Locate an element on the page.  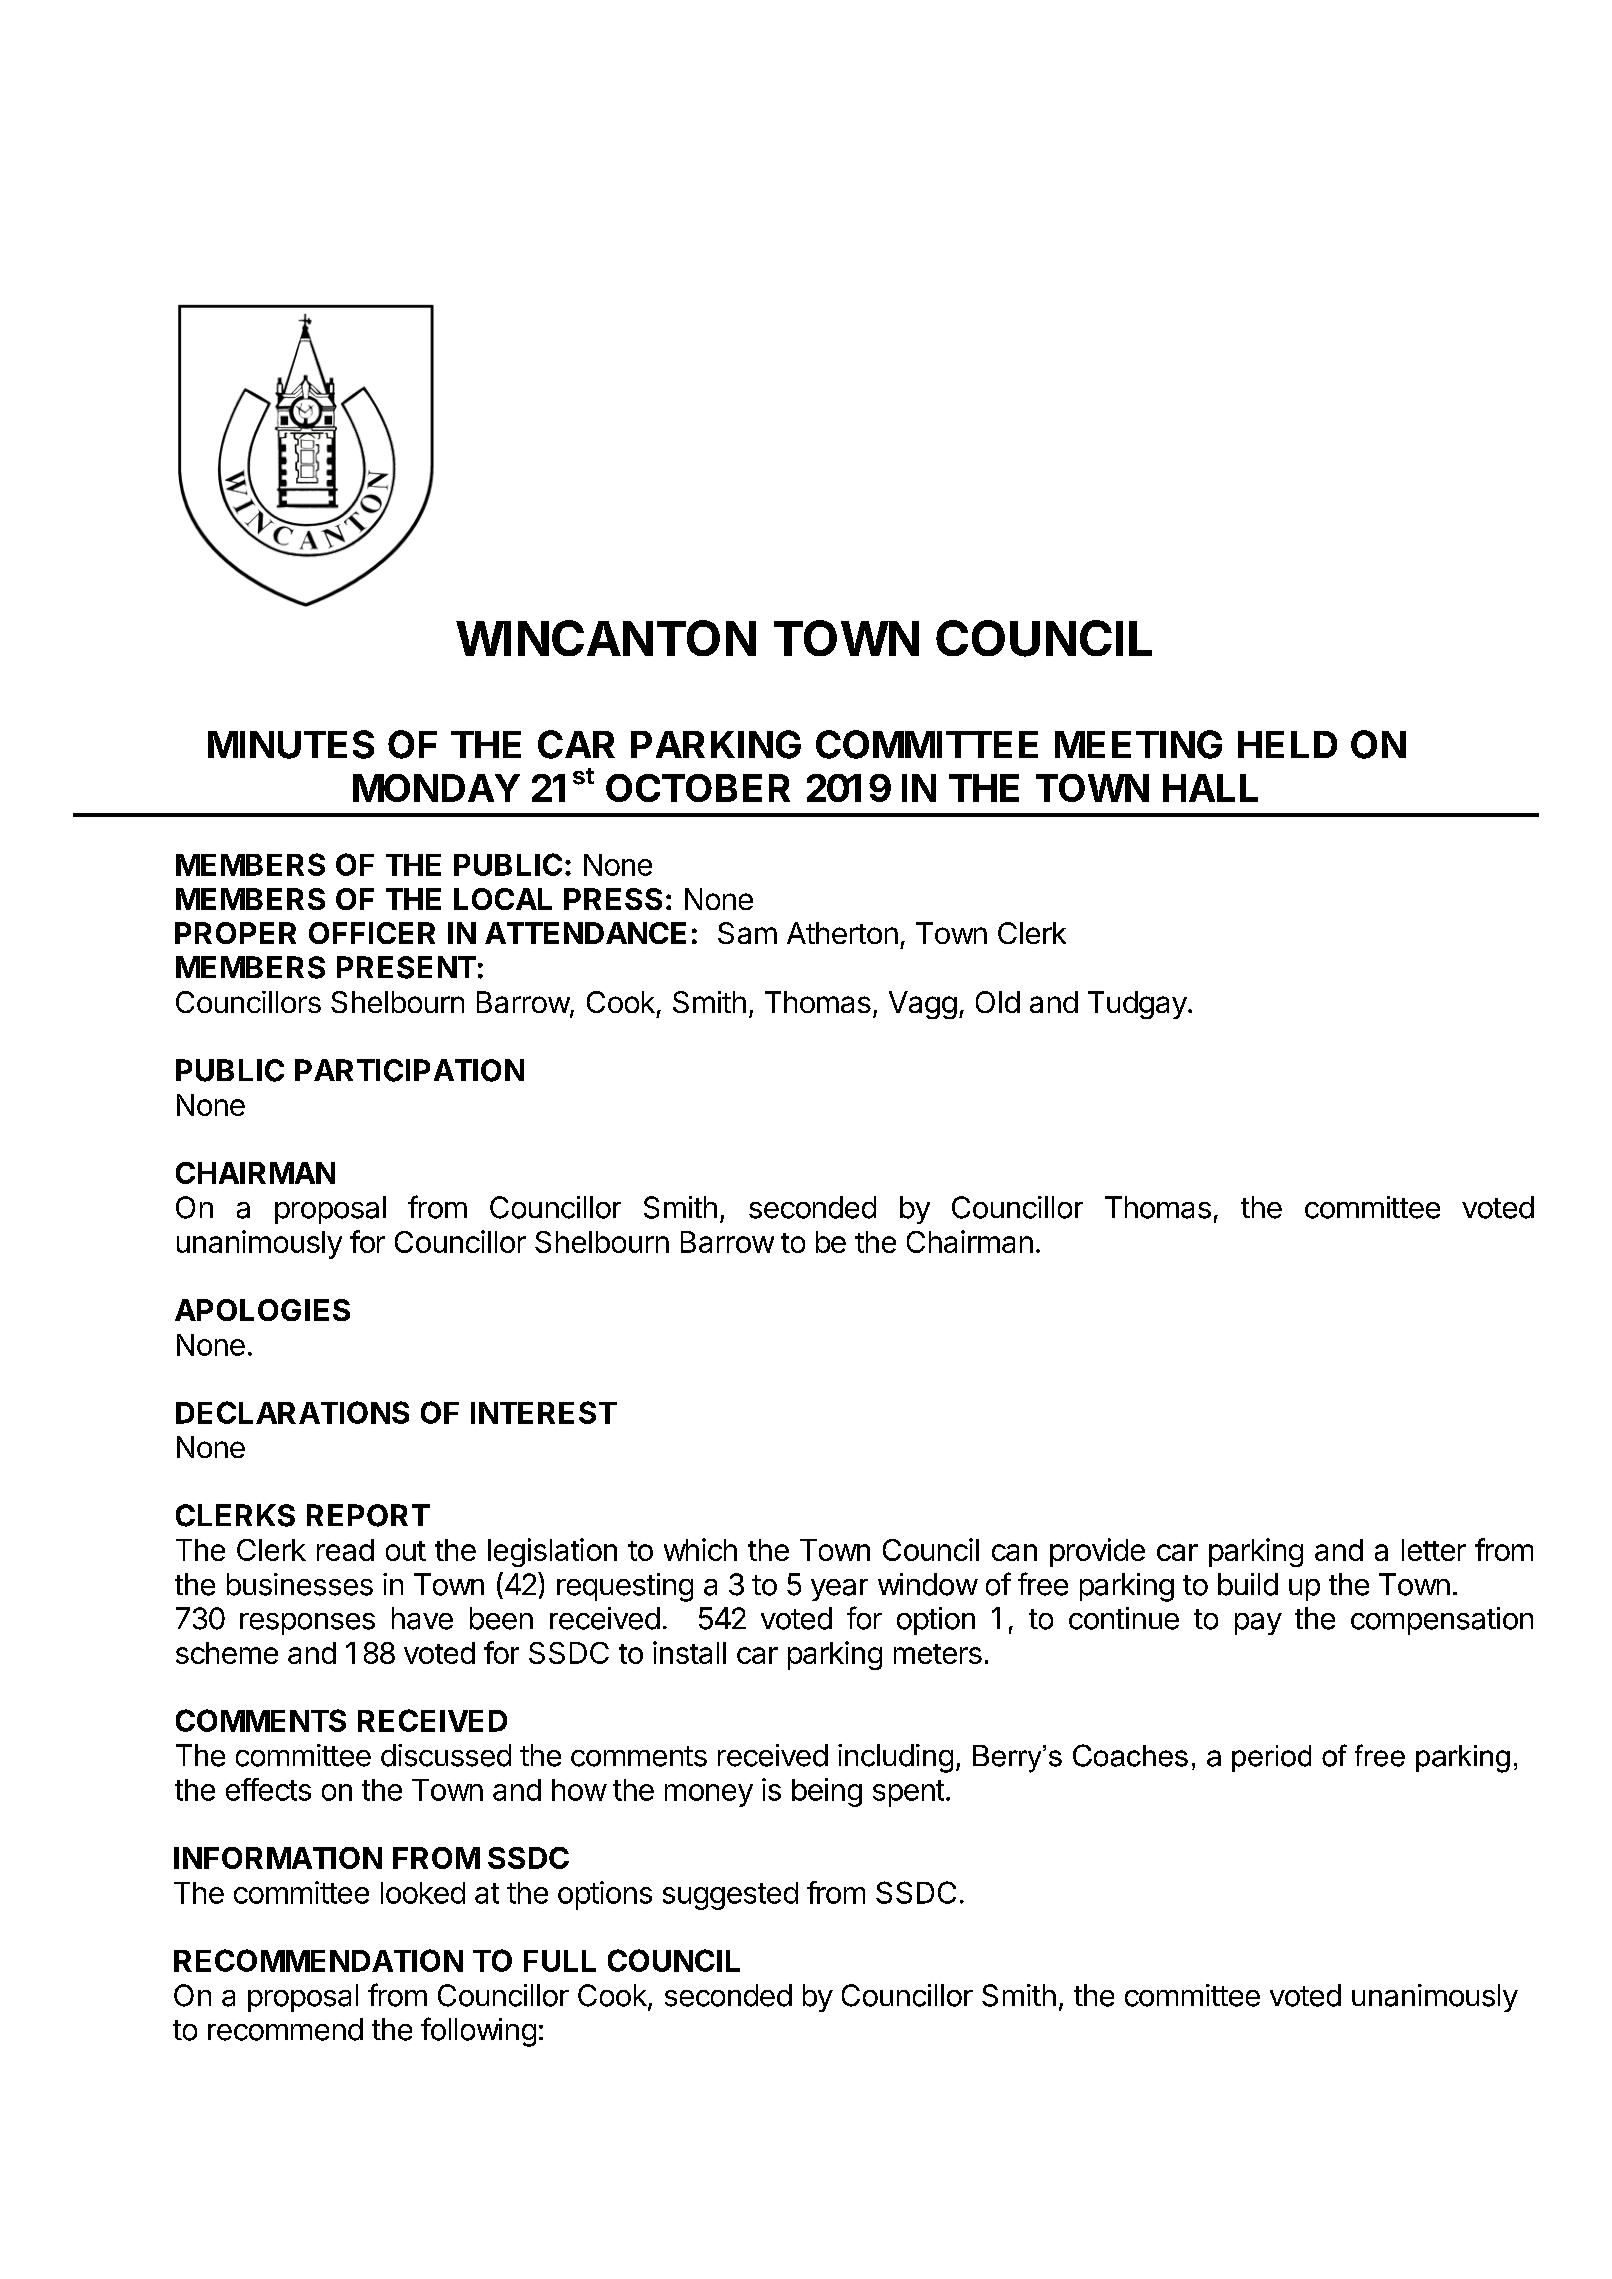
PARTICIPATION is located at coordinates (409, 1070).
